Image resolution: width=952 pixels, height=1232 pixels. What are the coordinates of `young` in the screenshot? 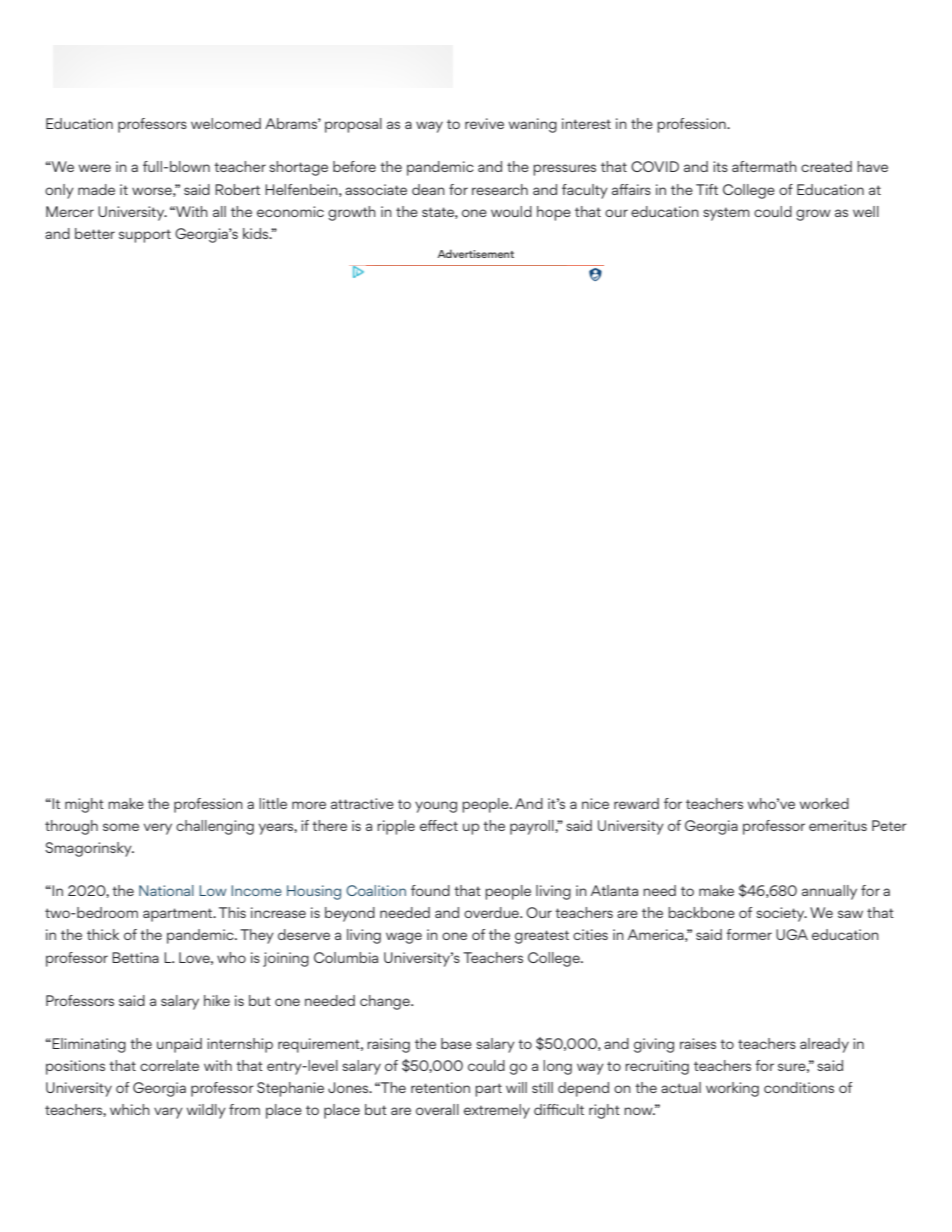 It's located at (436, 807).
